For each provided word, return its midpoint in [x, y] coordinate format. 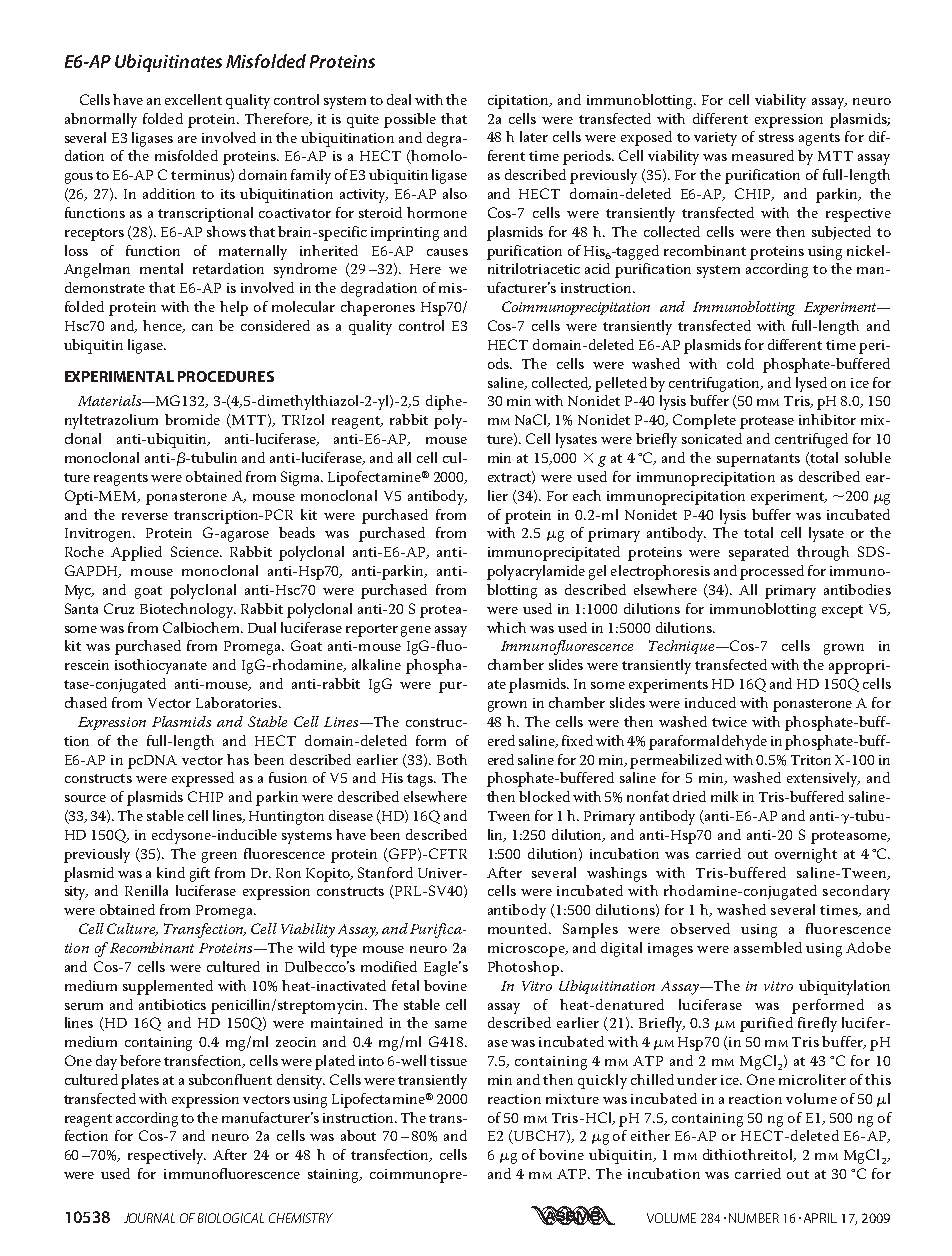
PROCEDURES [226, 376]
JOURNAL [149, 1218]
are [187, 139]
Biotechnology [188, 610]
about [358, 1135]
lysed [811, 384]
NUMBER [754, 1218]
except [842, 611]
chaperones [378, 308]
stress [776, 137]
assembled [768, 947]
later [534, 136]
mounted [519, 928]
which [506, 627]
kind [171, 872]
